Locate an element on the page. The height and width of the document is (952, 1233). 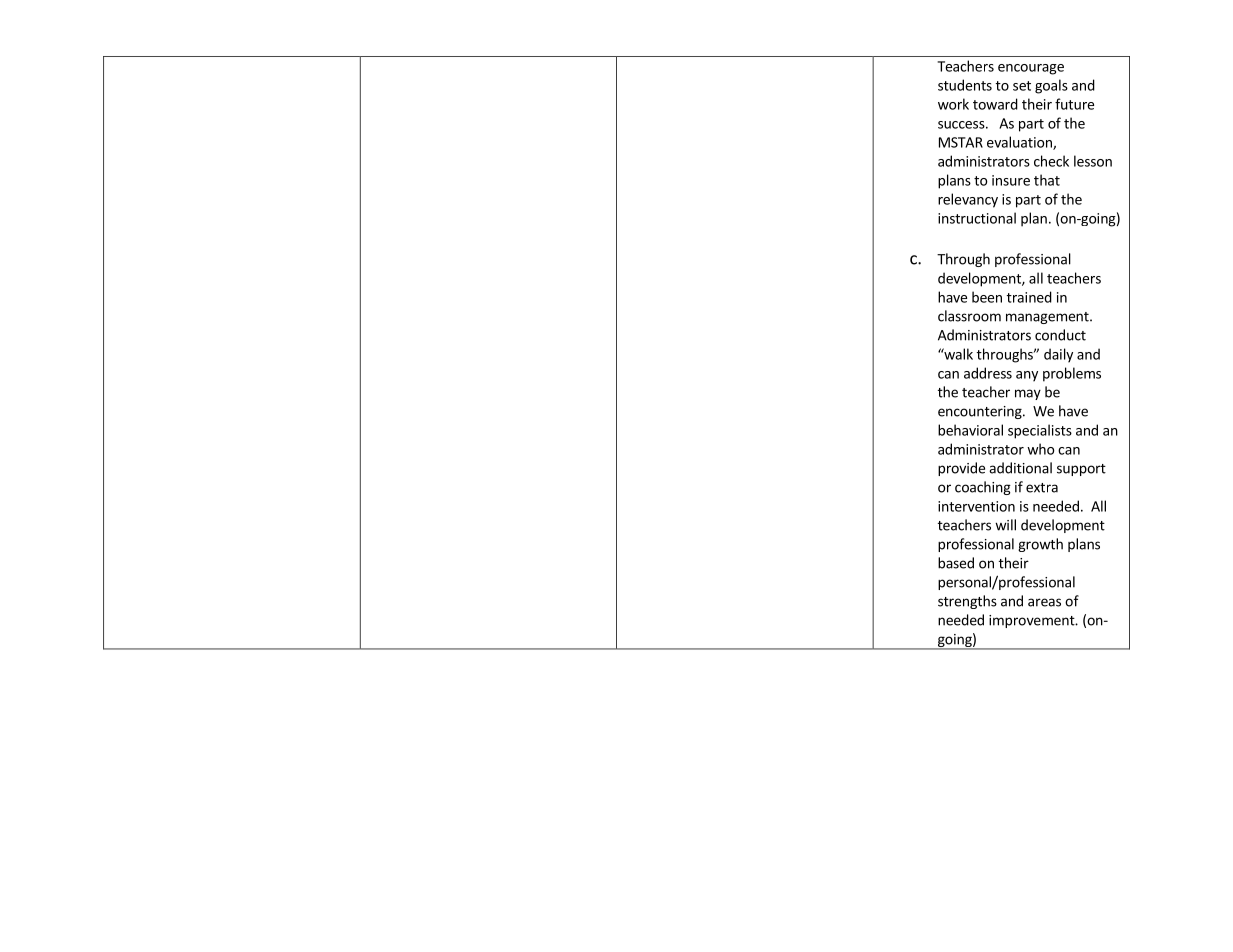
classroom is located at coordinates (969, 316).
